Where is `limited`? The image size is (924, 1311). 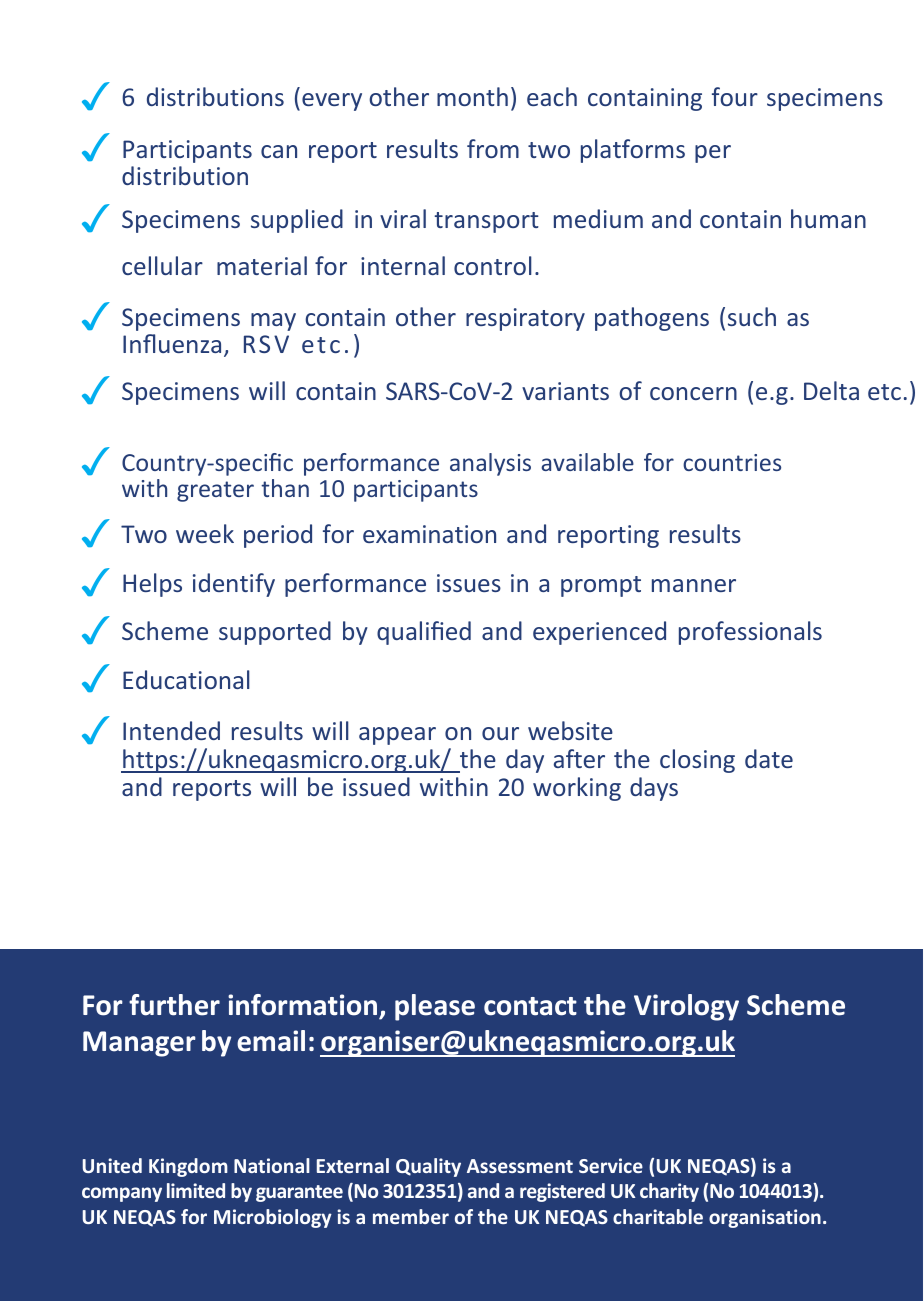 limited is located at coordinates (196, 1190).
